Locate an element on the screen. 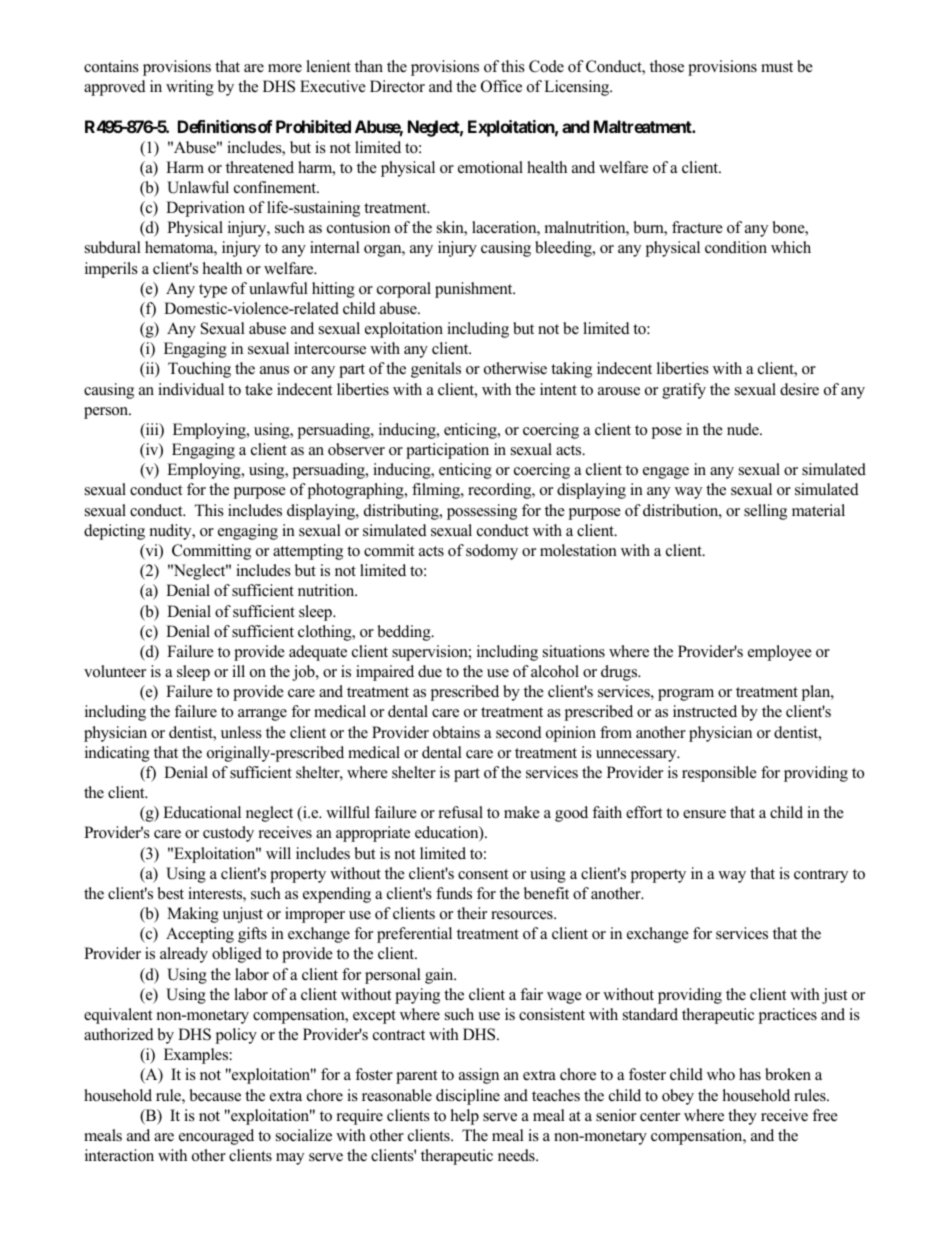  must is located at coordinates (777, 67).
